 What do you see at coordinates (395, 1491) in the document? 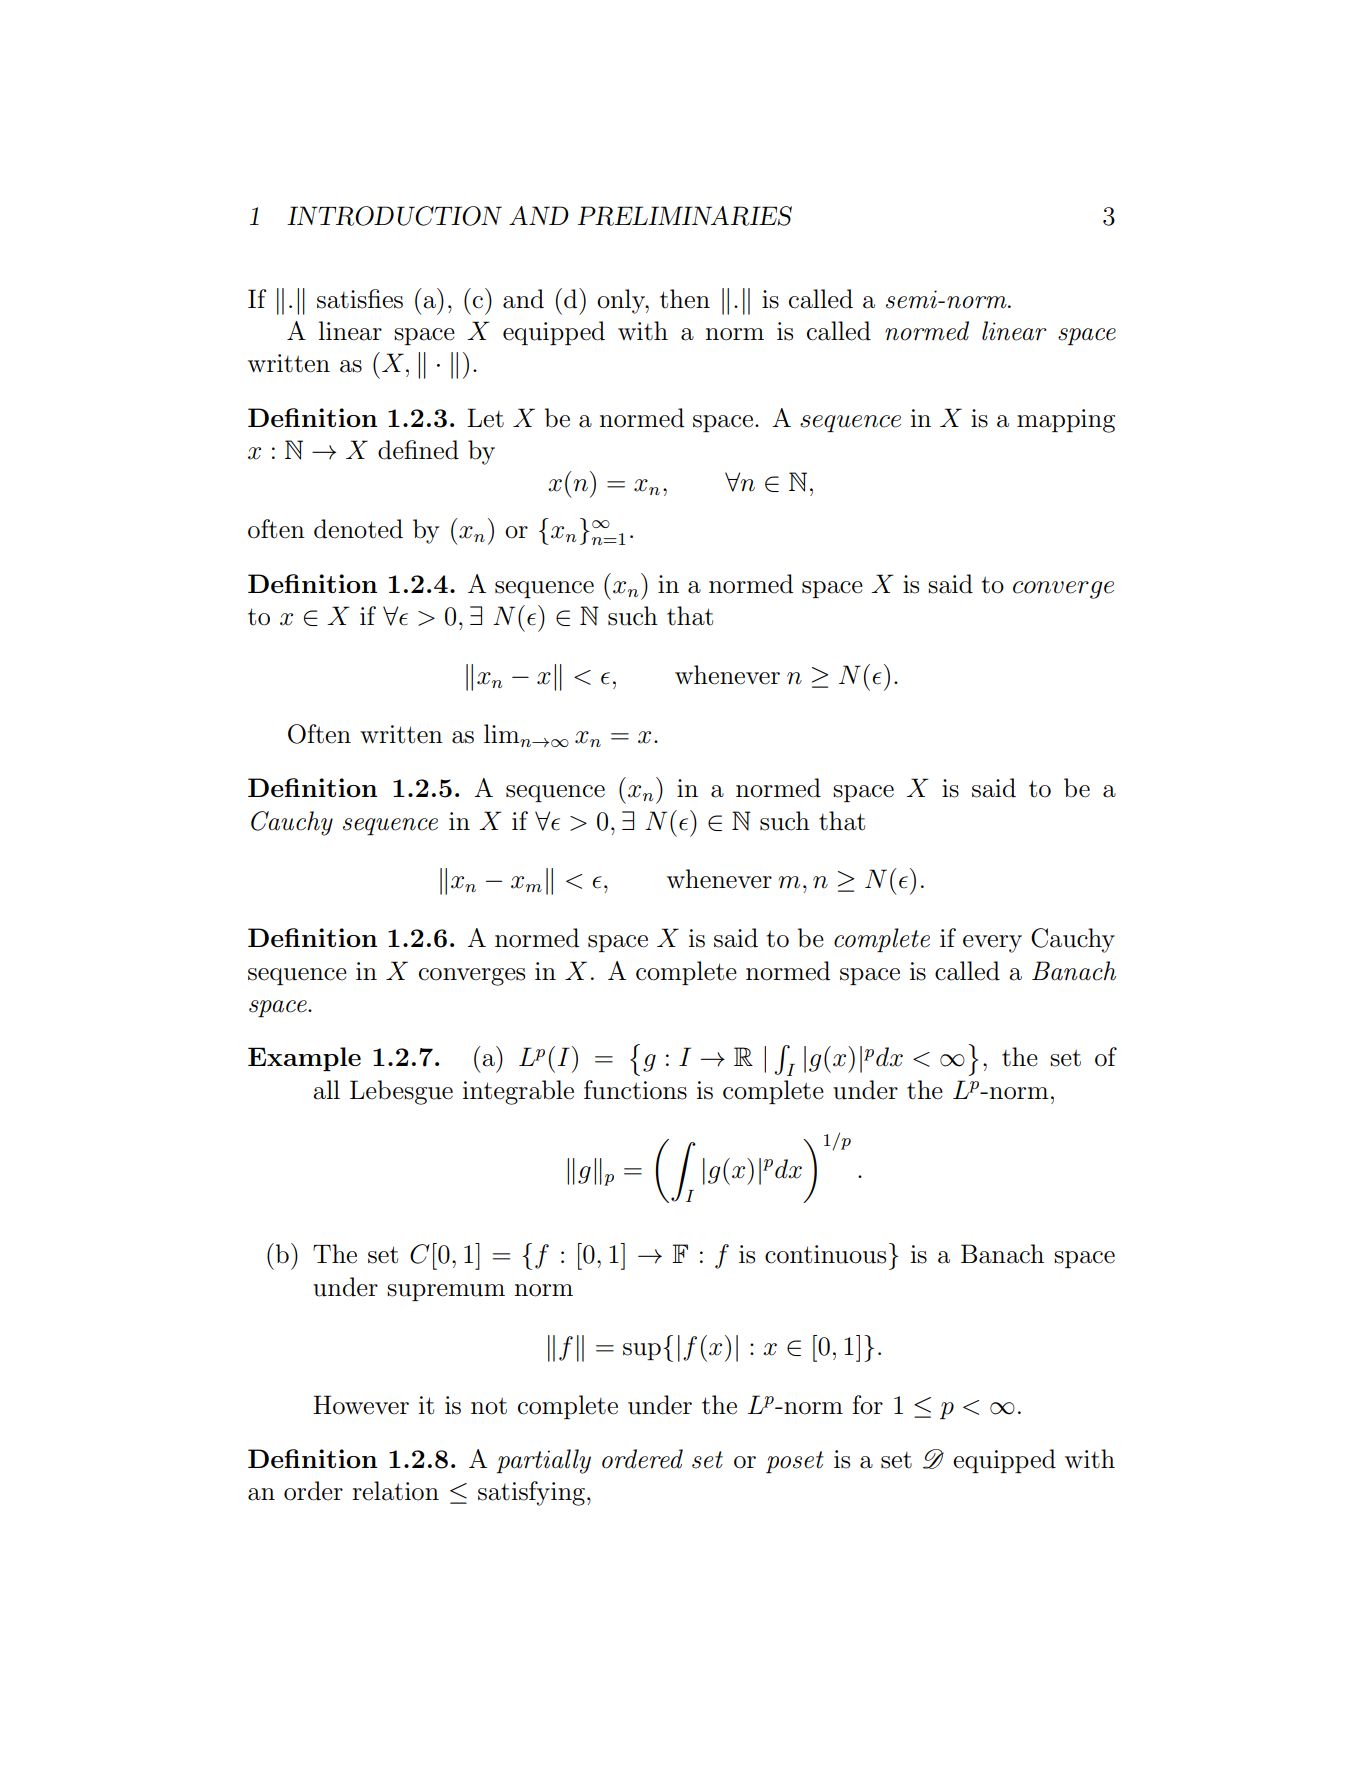
I see `relation` at bounding box center [395, 1491].
